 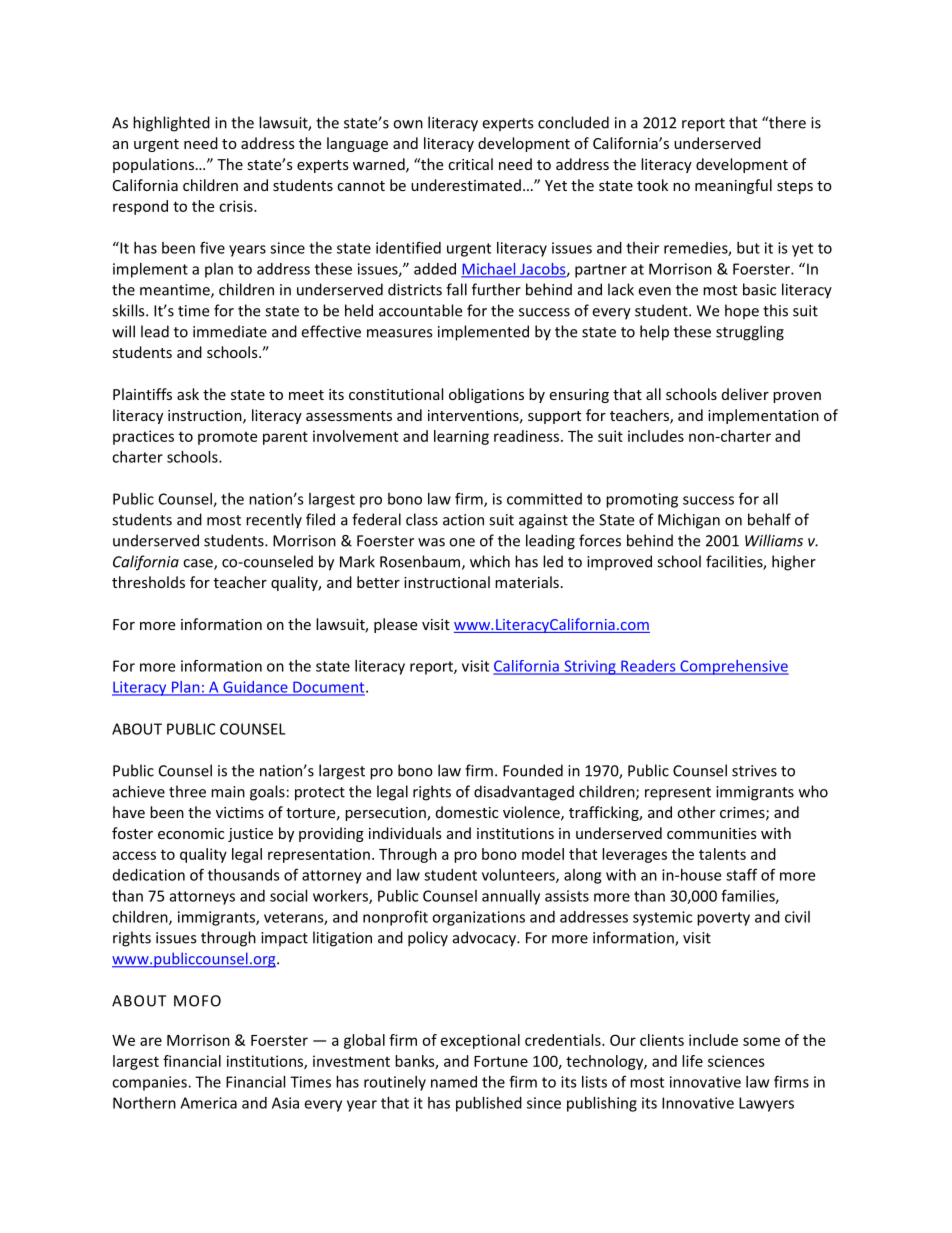 What do you see at coordinates (227, 438) in the screenshot?
I see `promote` at bounding box center [227, 438].
